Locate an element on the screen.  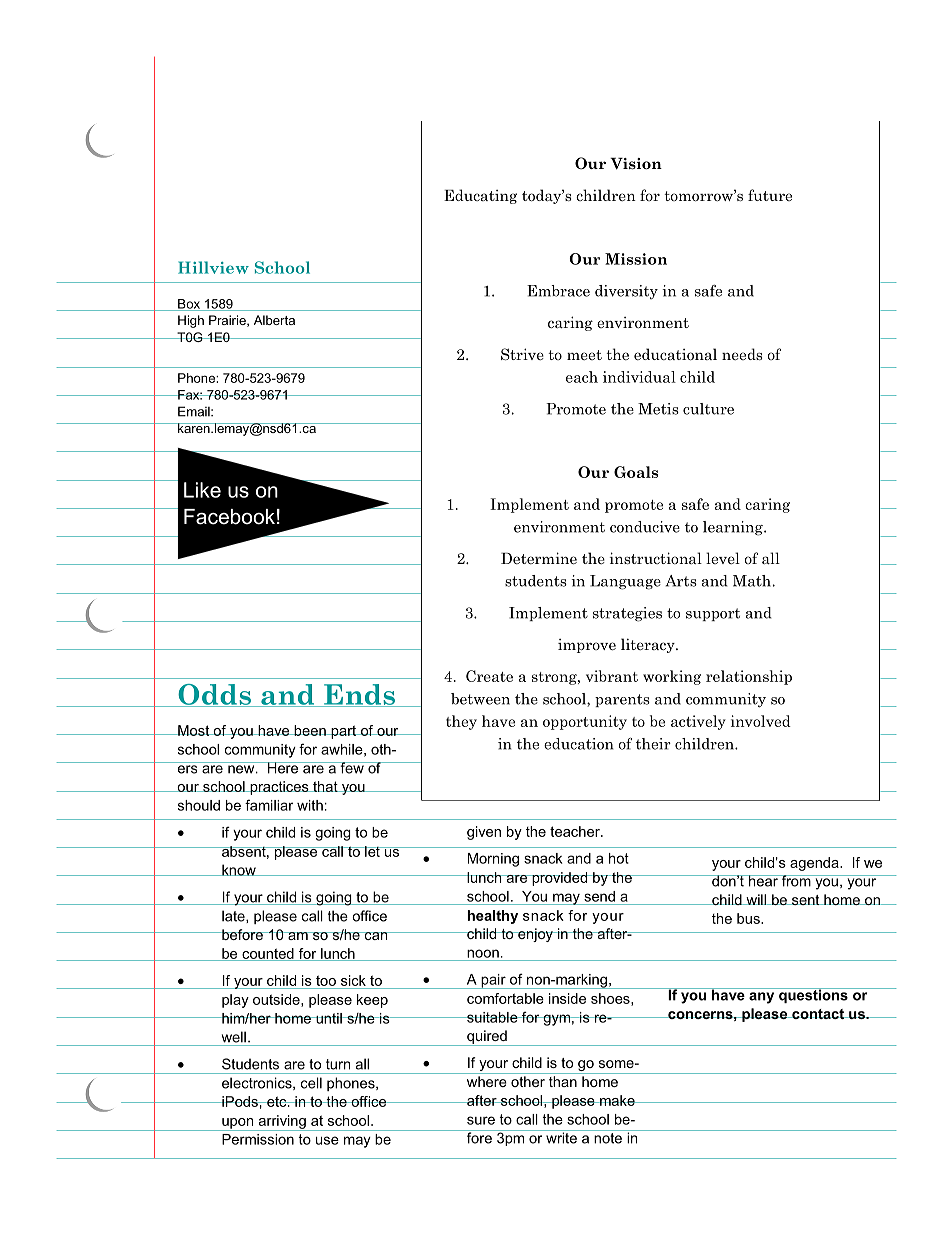
Create is located at coordinates (489, 676).
